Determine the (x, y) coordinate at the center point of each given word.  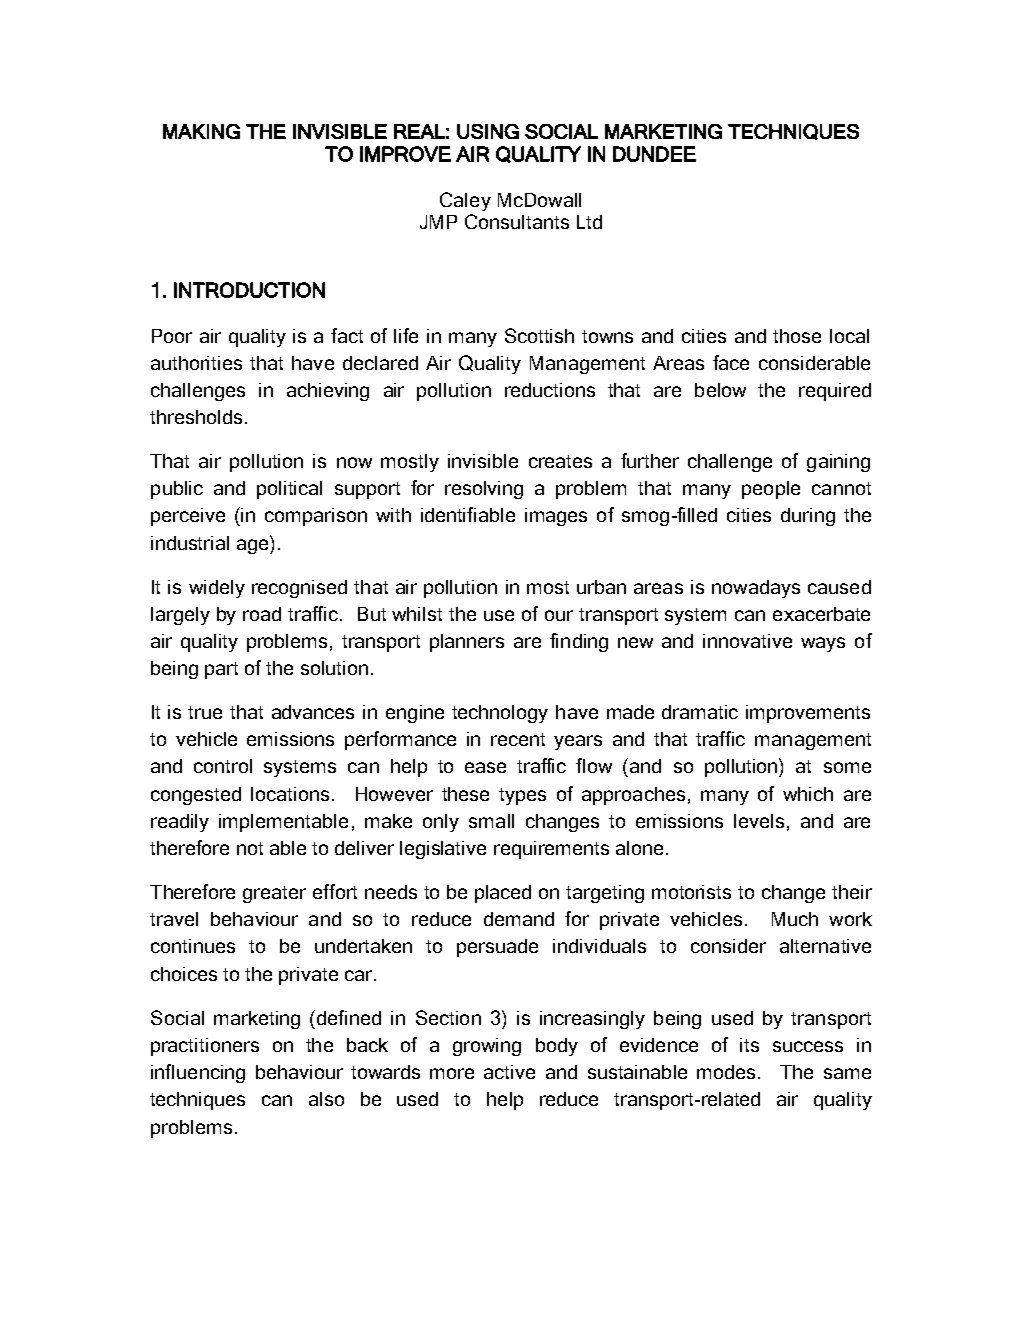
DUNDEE (654, 154)
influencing (198, 1073)
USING (488, 131)
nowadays (756, 589)
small (491, 821)
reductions (550, 390)
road (262, 614)
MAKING (201, 131)
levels (759, 821)
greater (274, 894)
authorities (196, 363)
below (720, 390)
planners (467, 643)
